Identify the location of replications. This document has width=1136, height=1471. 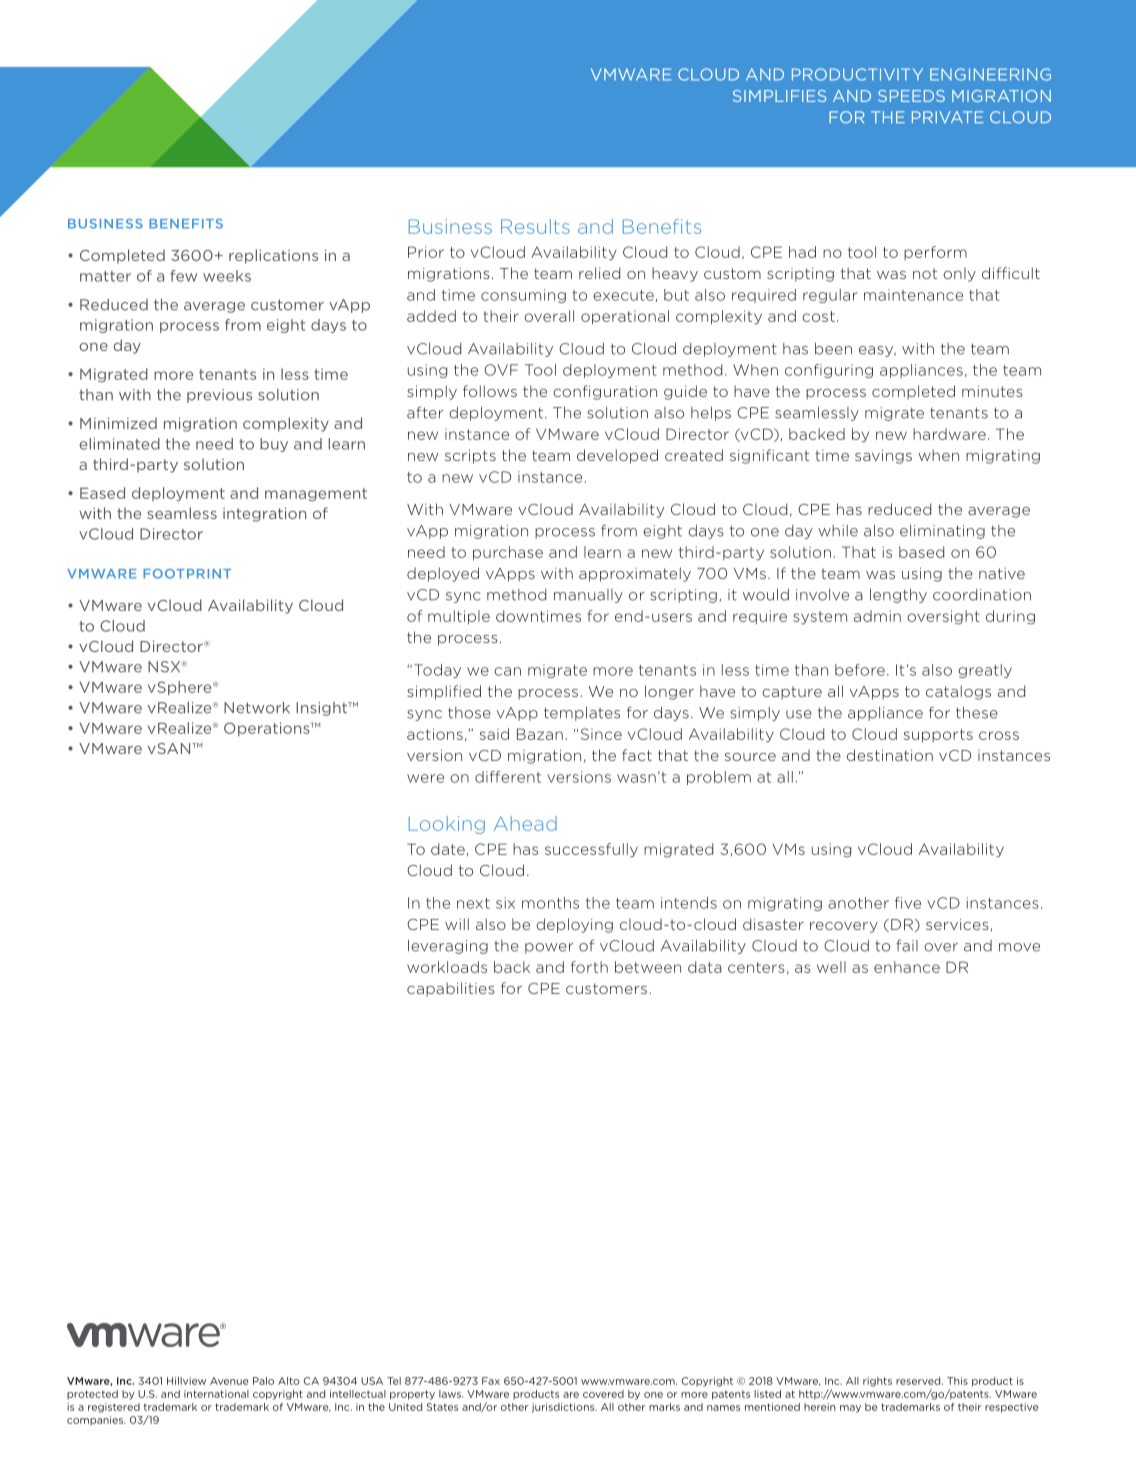
(273, 256).
